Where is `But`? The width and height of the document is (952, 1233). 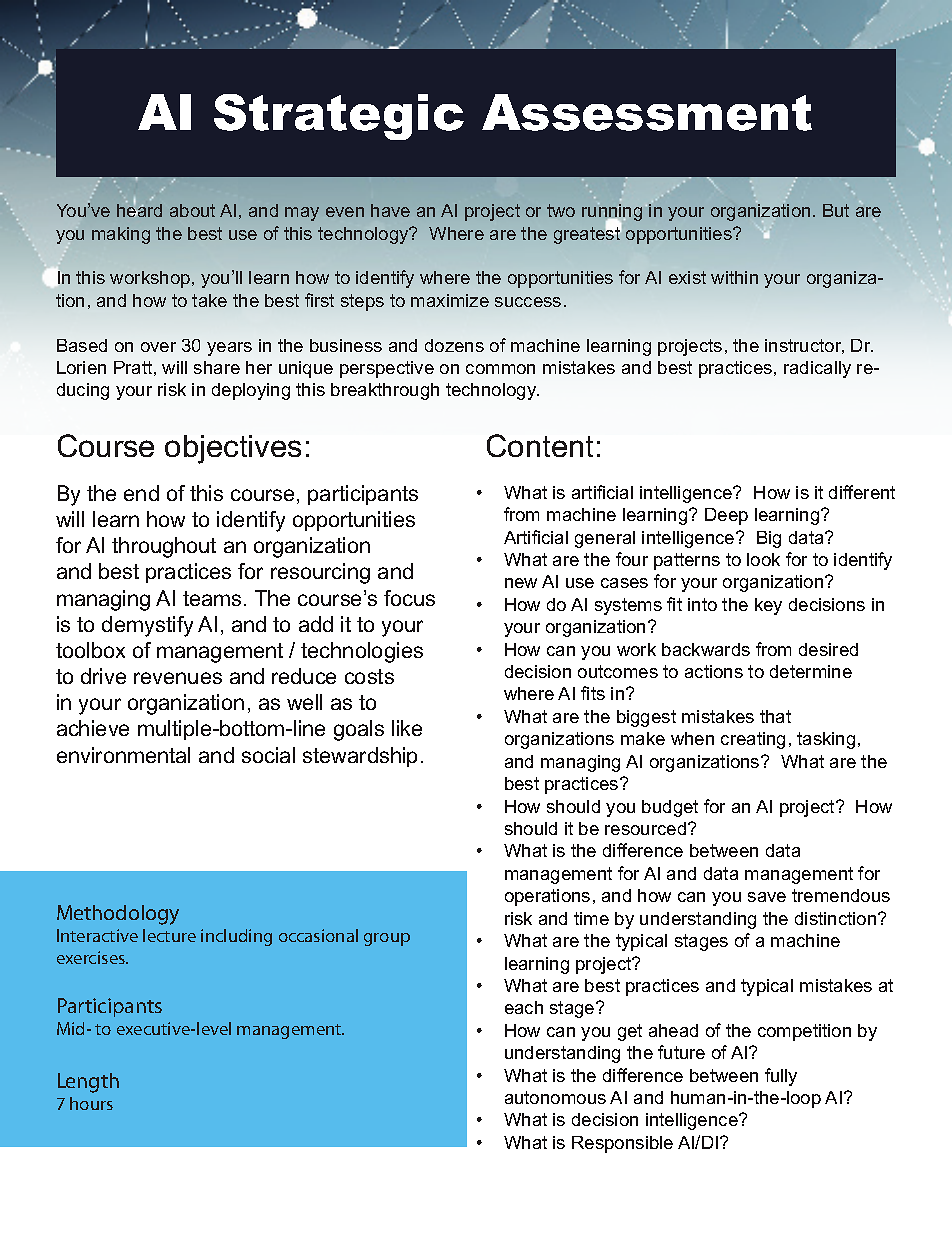 But is located at coordinates (836, 210).
